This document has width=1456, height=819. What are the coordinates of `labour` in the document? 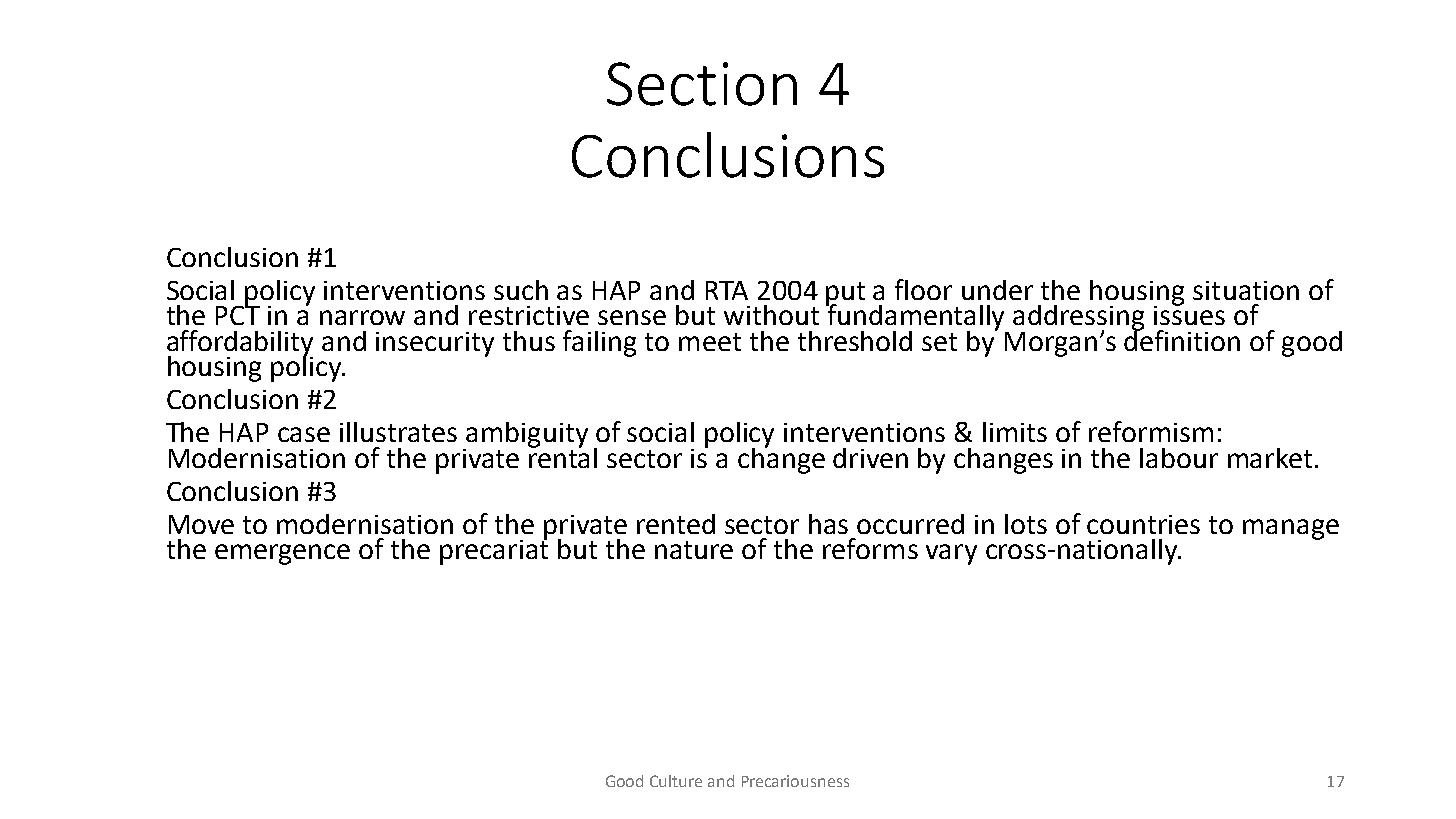 It's located at (1179, 458).
